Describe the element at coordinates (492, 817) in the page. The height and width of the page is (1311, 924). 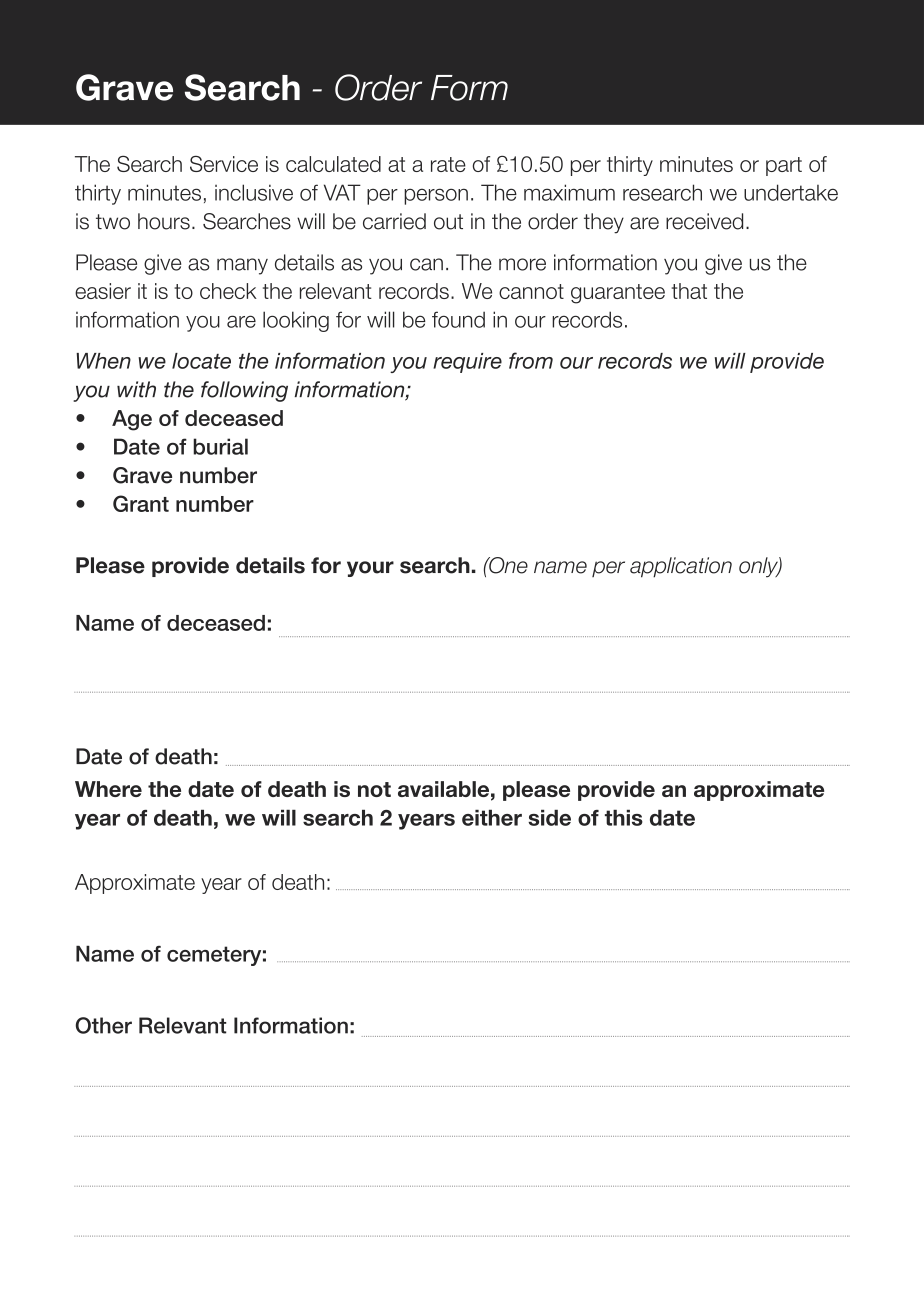
I see `either` at that location.
